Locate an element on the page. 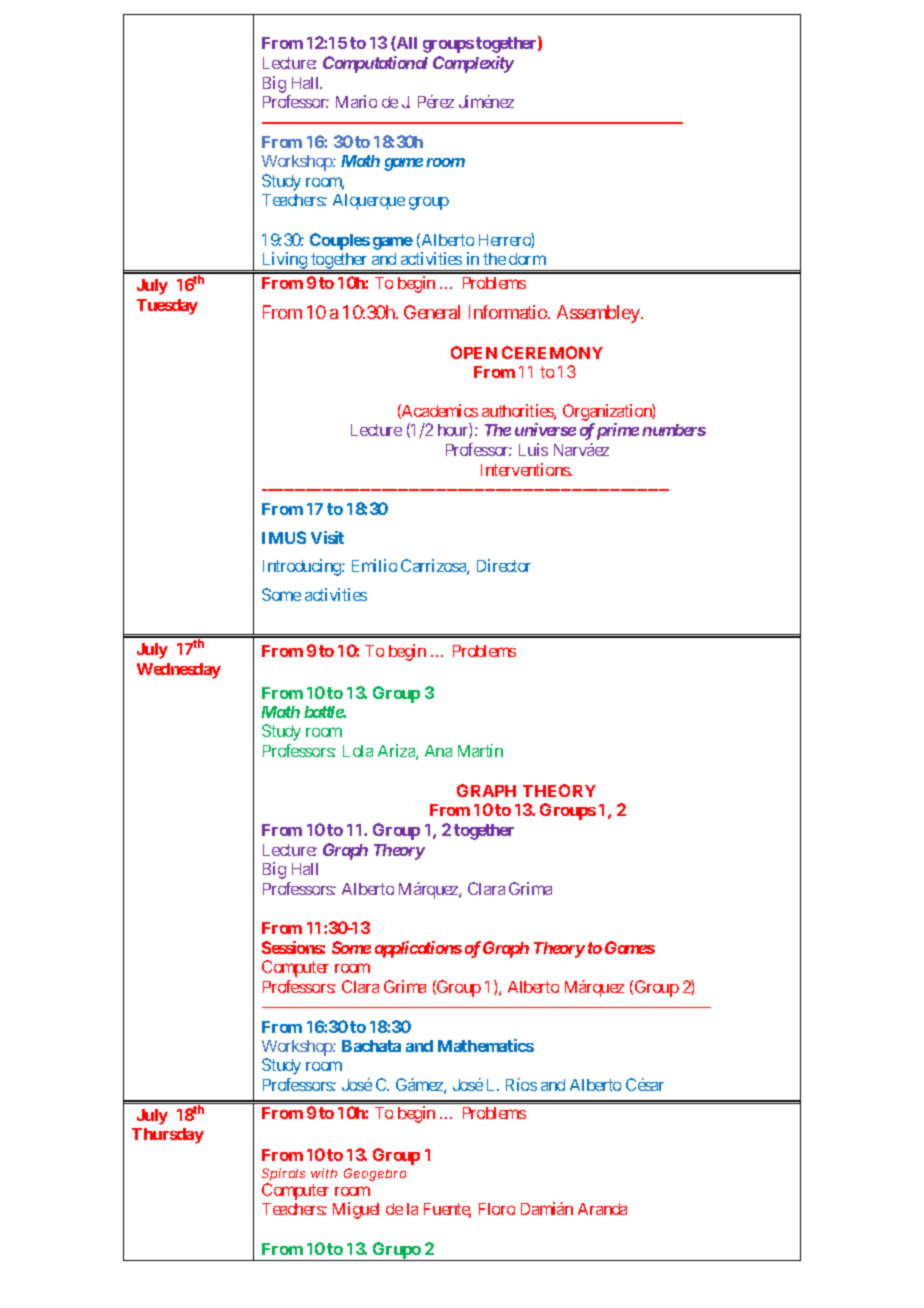 This page has width=924, height=1308. Grupo is located at coordinates (396, 1251).
